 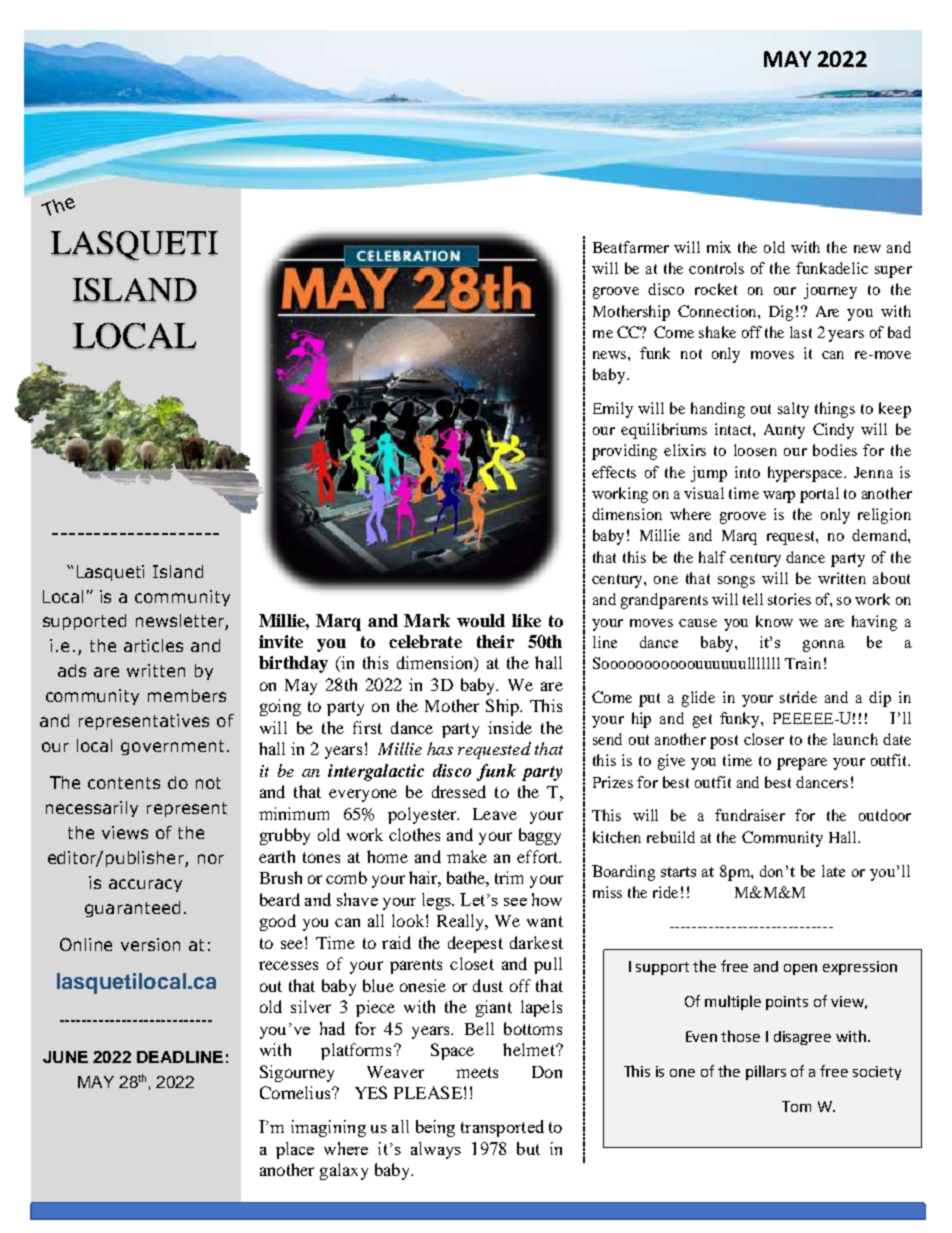 What do you see at coordinates (613, 410) in the document?
I see `Emily` at bounding box center [613, 410].
